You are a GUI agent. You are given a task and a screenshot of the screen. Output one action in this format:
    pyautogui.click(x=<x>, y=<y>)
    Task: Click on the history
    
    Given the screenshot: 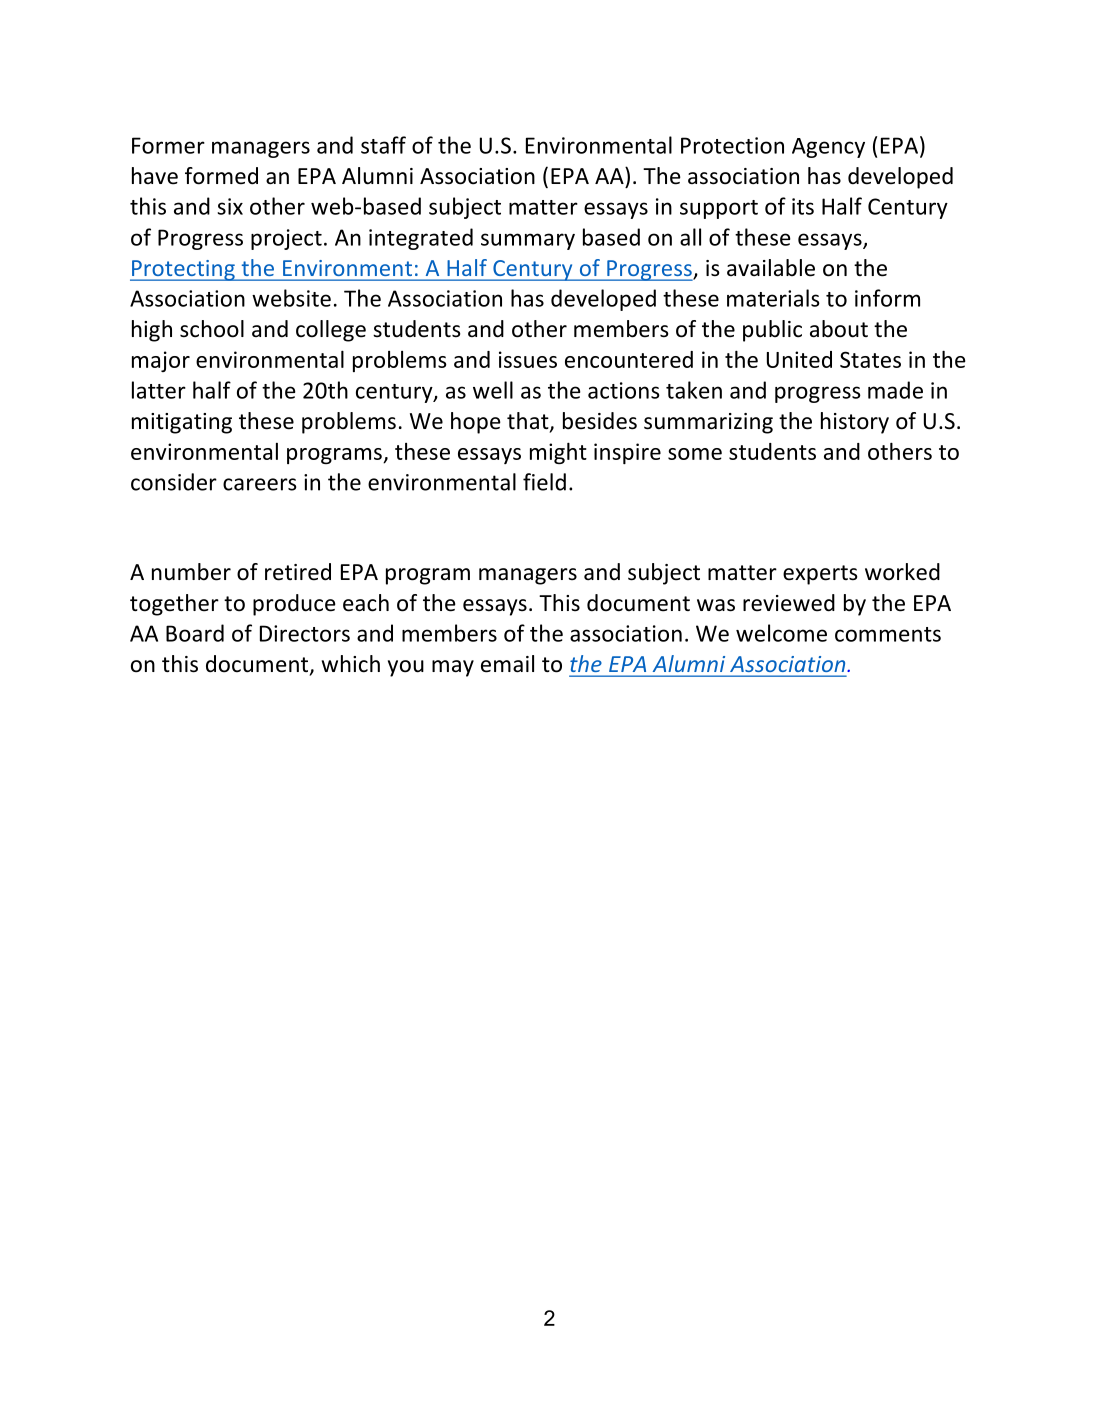 What is the action you would take?
    pyautogui.click(x=855, y=423)
